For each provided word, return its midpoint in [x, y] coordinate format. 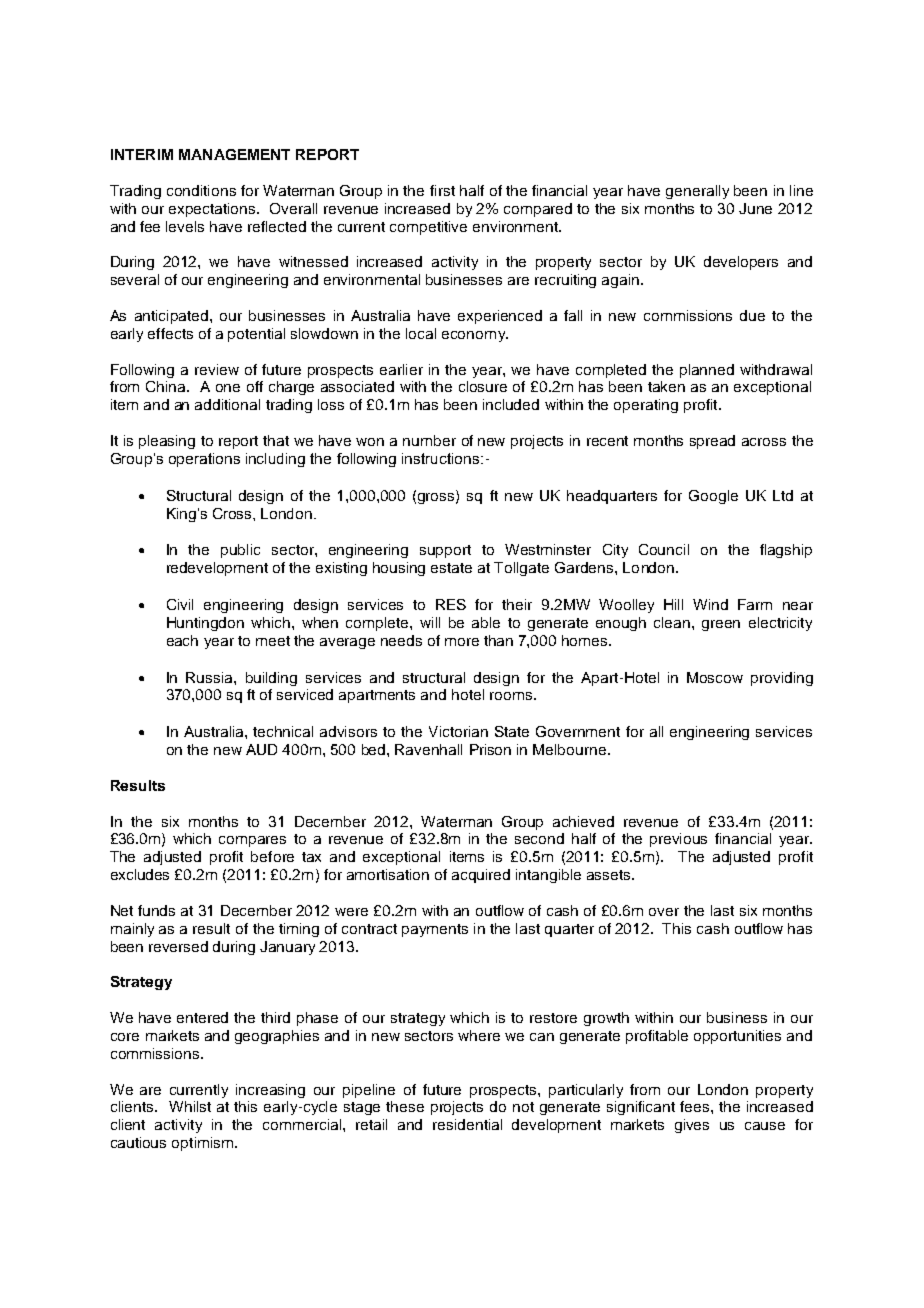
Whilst [190, 1106]
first [442, 190]
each [182, 640]
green [721, 625]
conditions [201, 190]
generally [697, 192]
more [462, 642]
